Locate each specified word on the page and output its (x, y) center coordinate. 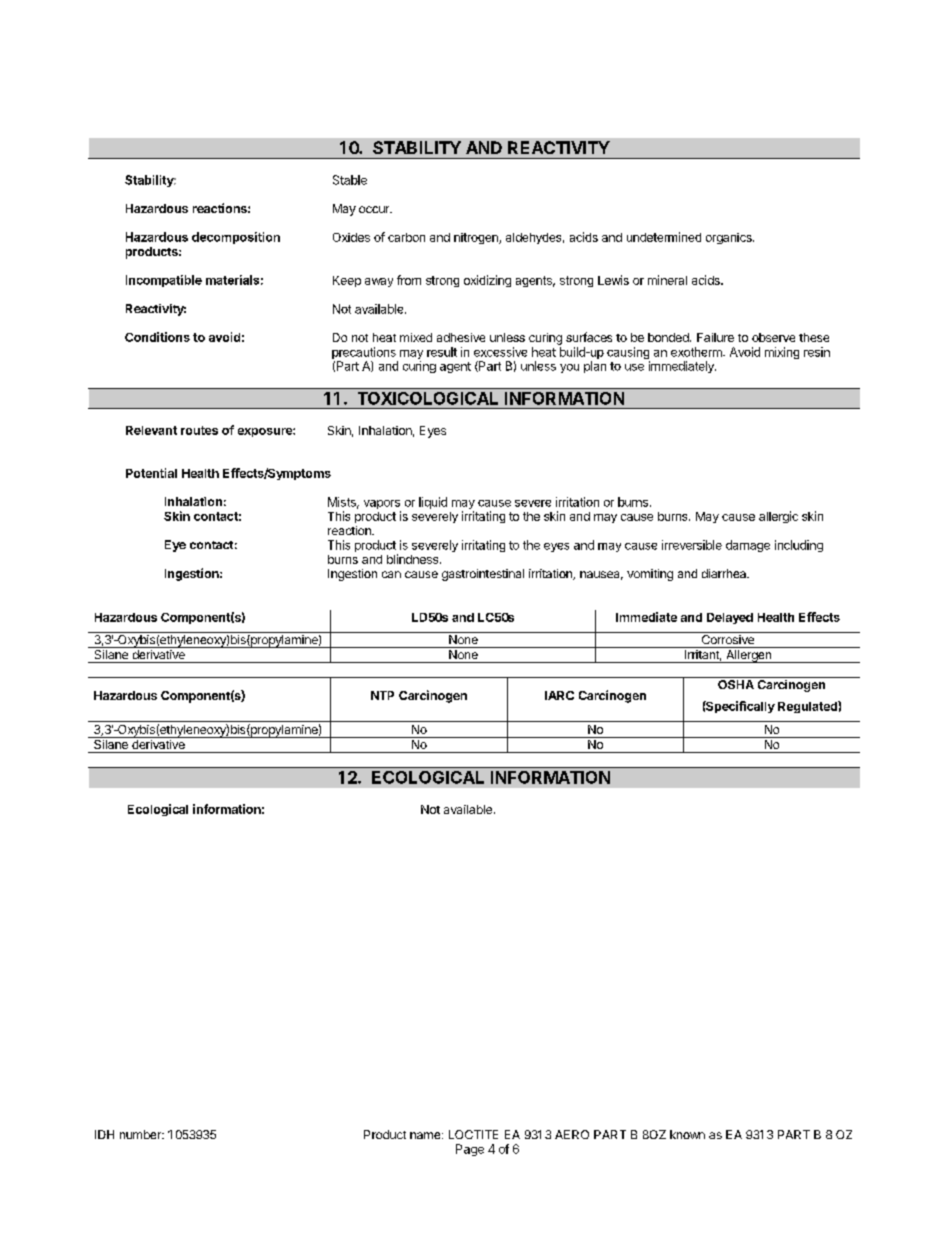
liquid (433, 503)
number (141, 1134)
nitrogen (477, 238)
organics (730, 238)
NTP (382, 695)
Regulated (808, 707)
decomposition (236, 238)
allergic (778, 517)
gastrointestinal (483, 575)
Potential (151, 473)
